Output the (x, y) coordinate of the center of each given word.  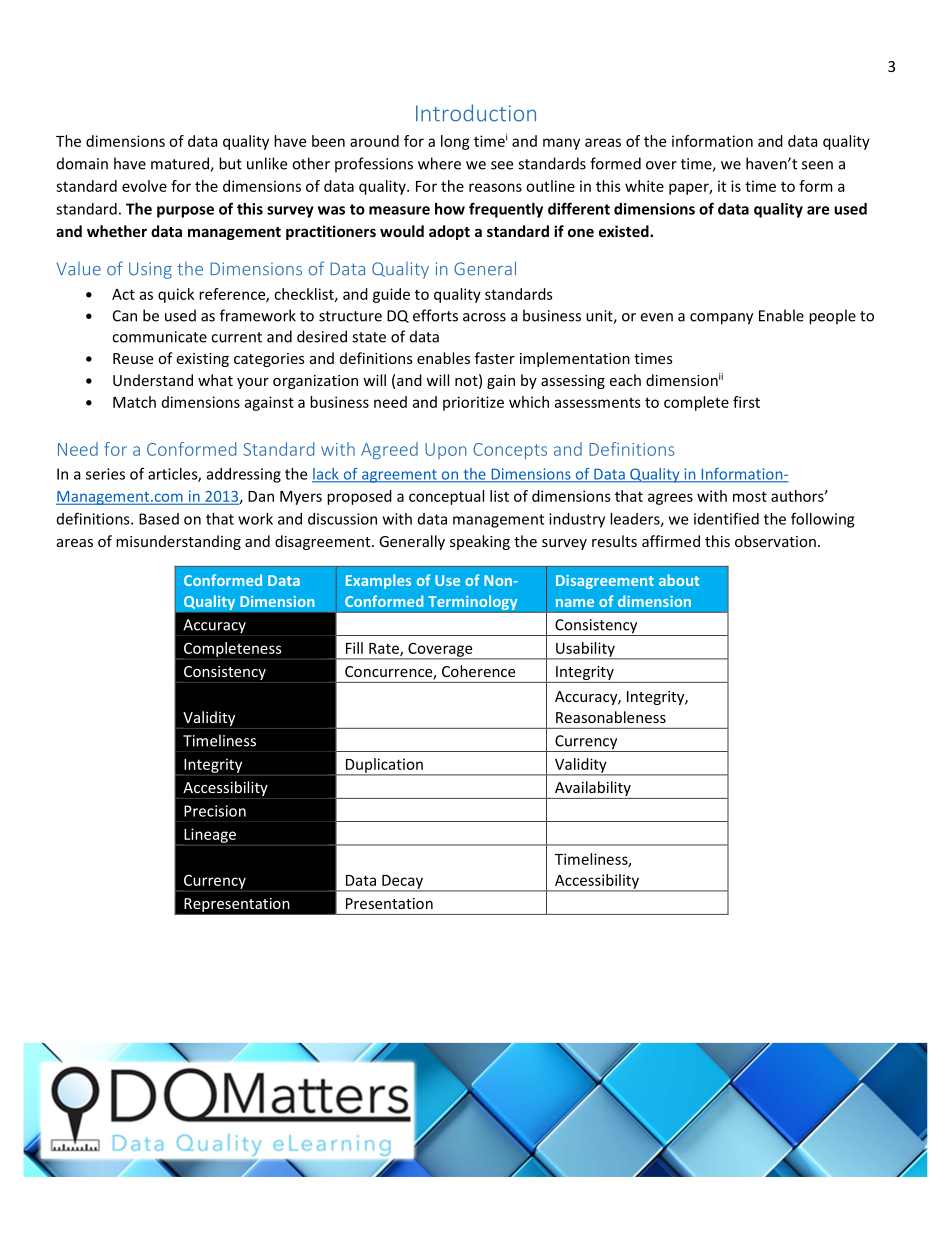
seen (817, 165)
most (750, 496)
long (455, 142)
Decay (402, 883)
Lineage (209, 836)
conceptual (446, 497)
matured (181, 164)
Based (159, 519)
